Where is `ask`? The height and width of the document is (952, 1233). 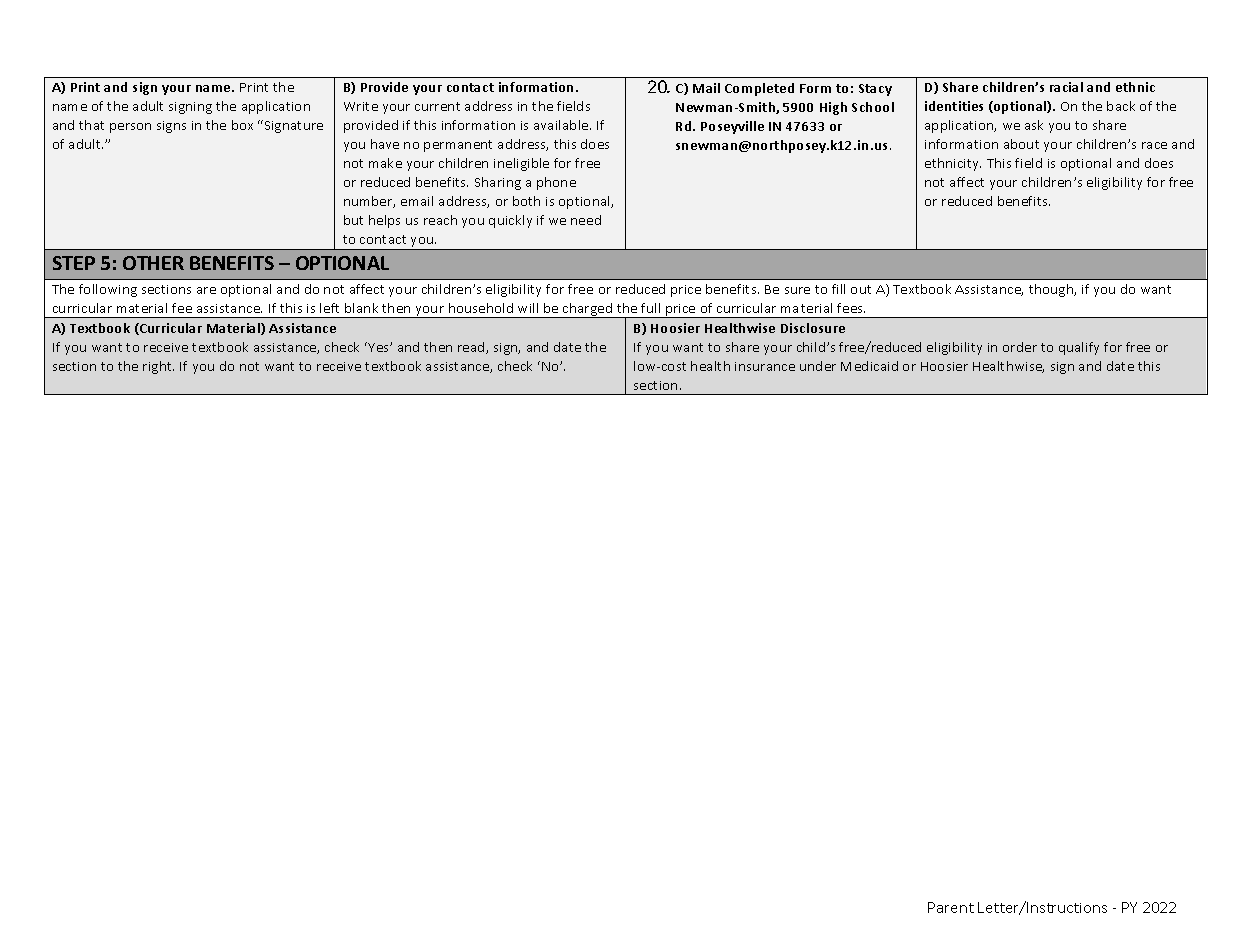 ask is located at coordinates (1034, 125).
